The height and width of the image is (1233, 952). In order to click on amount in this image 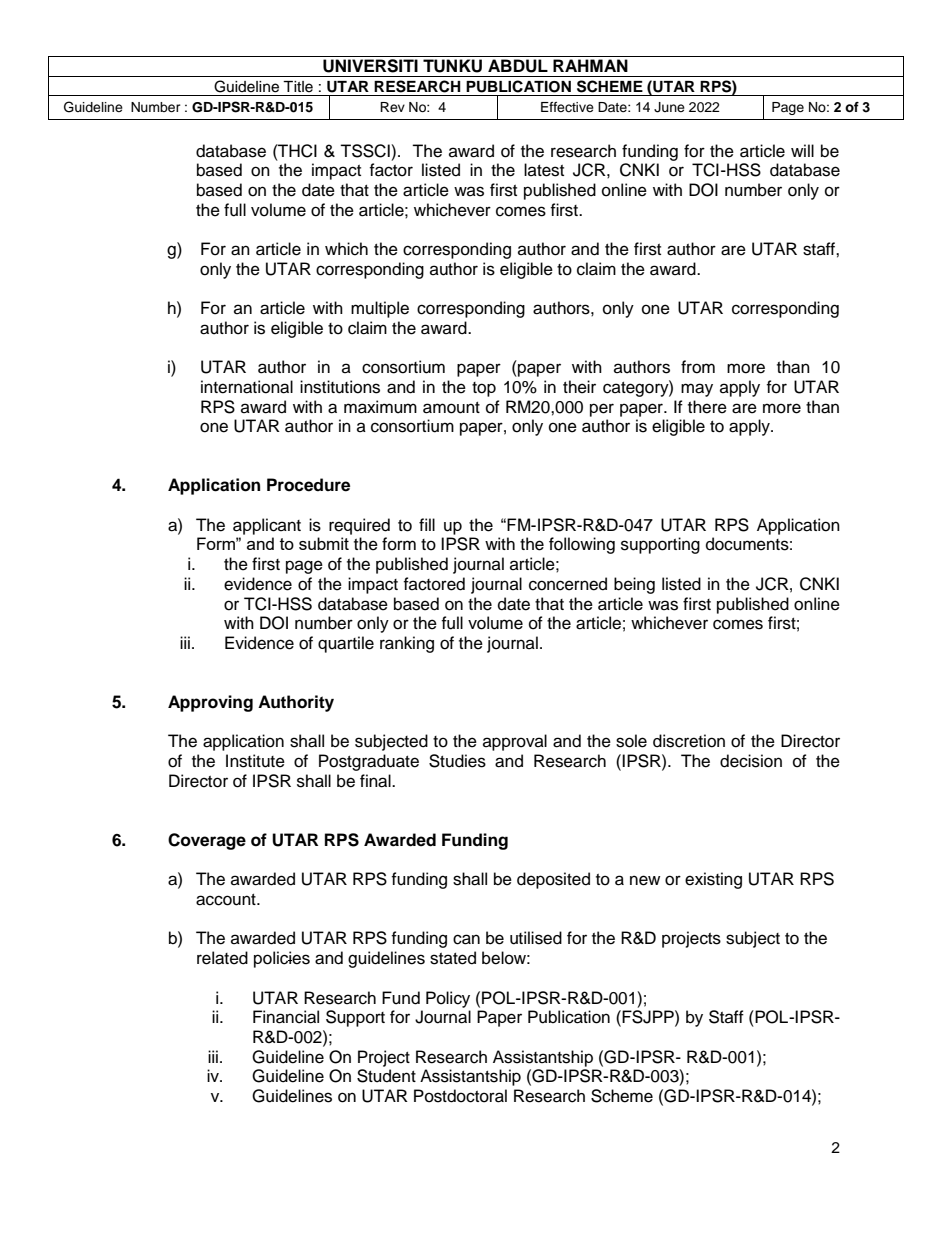, I will do `click(451, 408)`.
